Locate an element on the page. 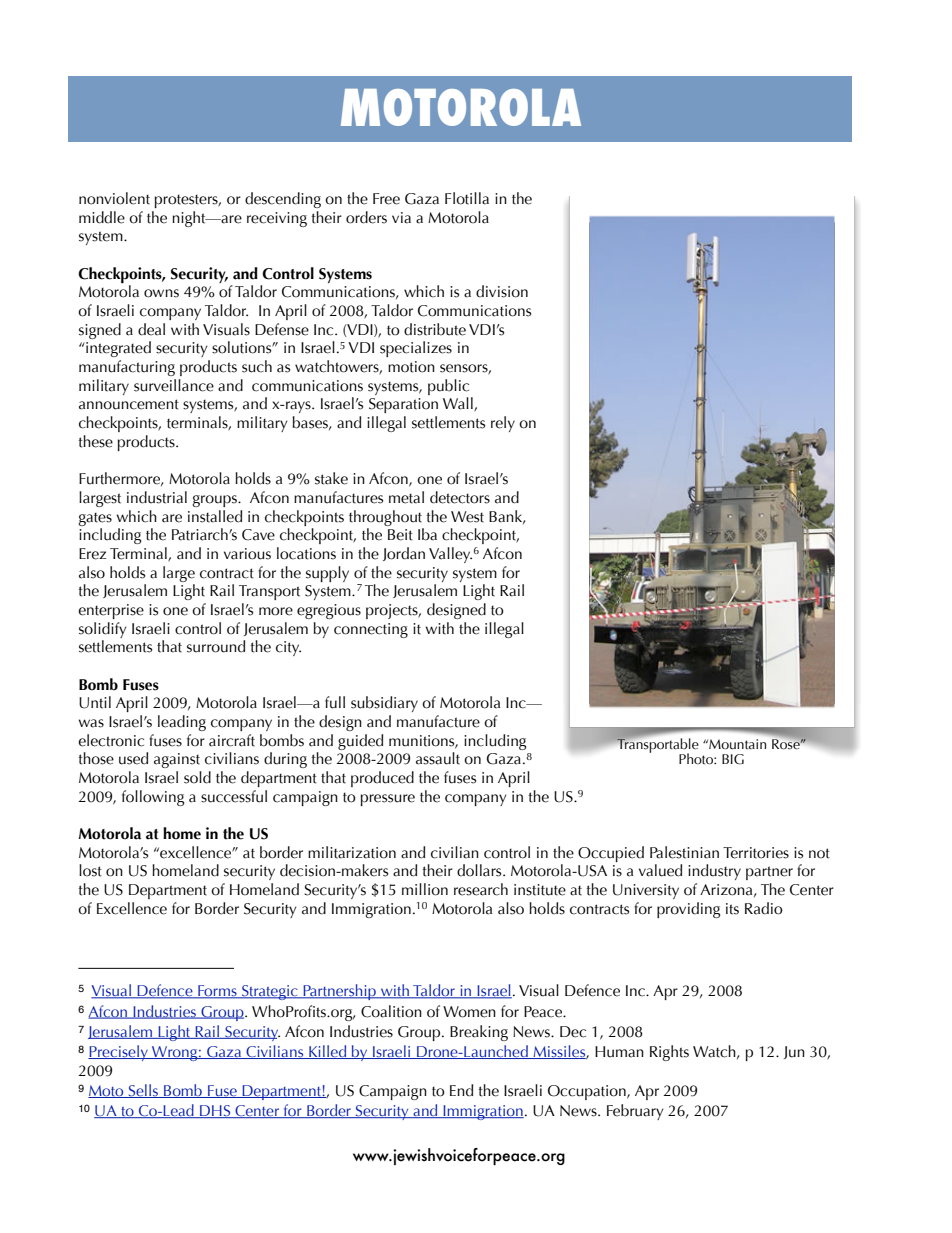  following is located at coordinates (153, 798).
